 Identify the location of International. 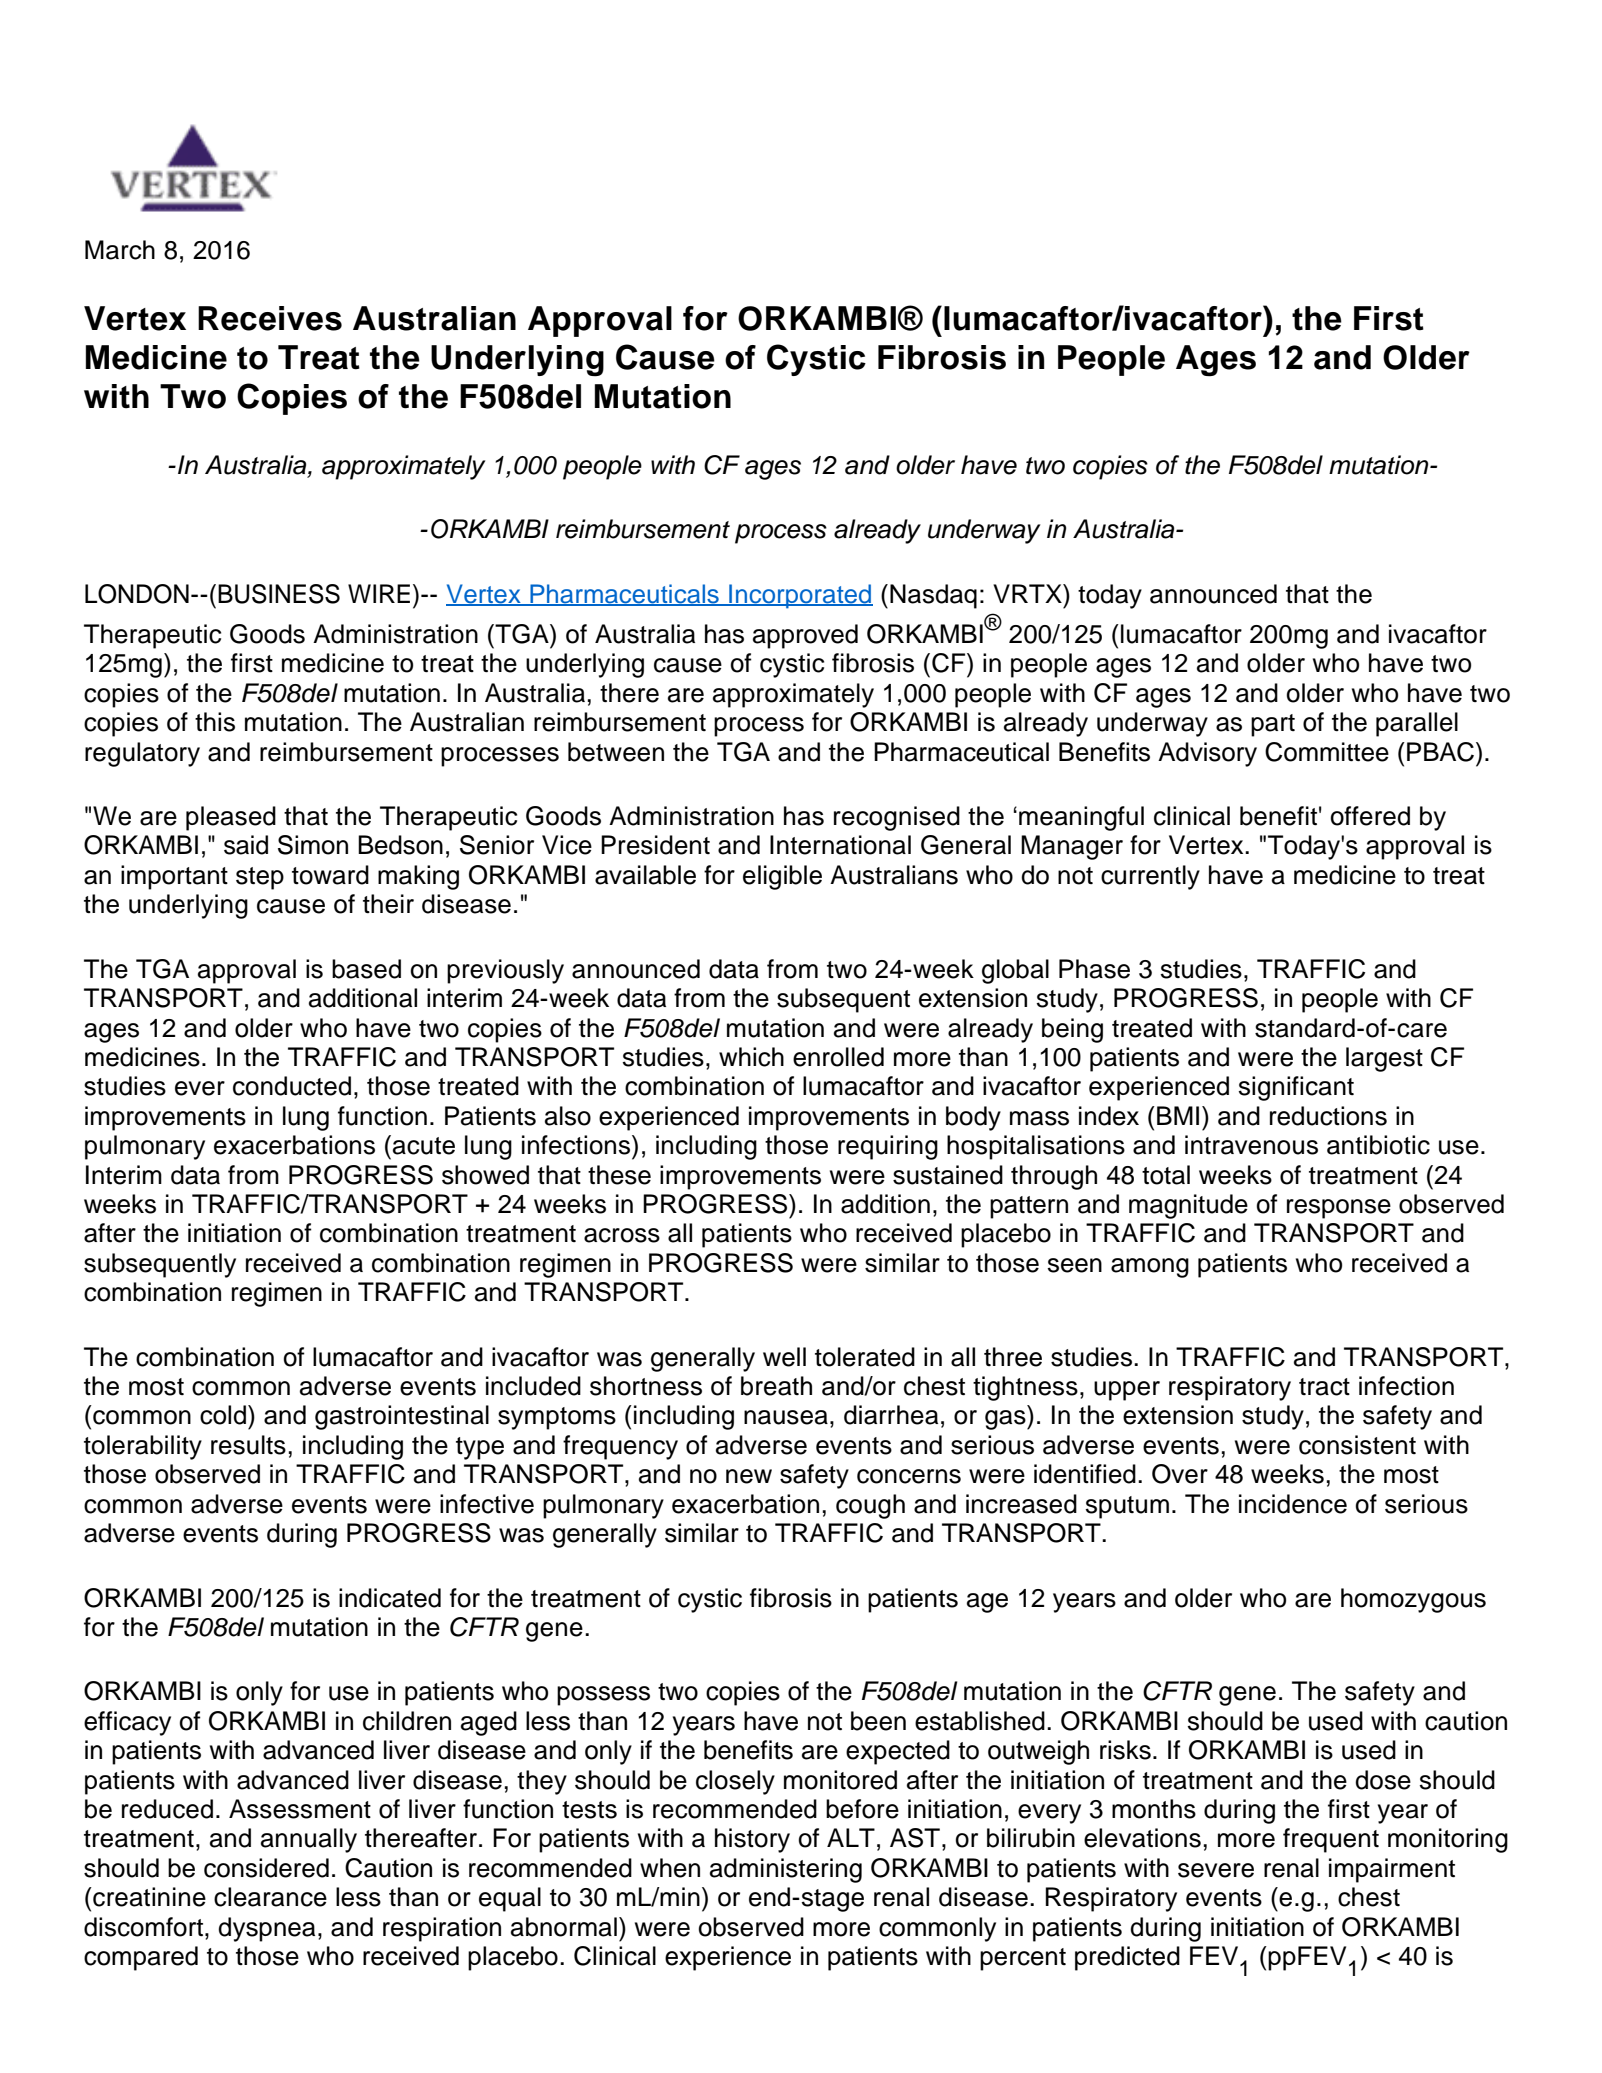
(840, 845).
